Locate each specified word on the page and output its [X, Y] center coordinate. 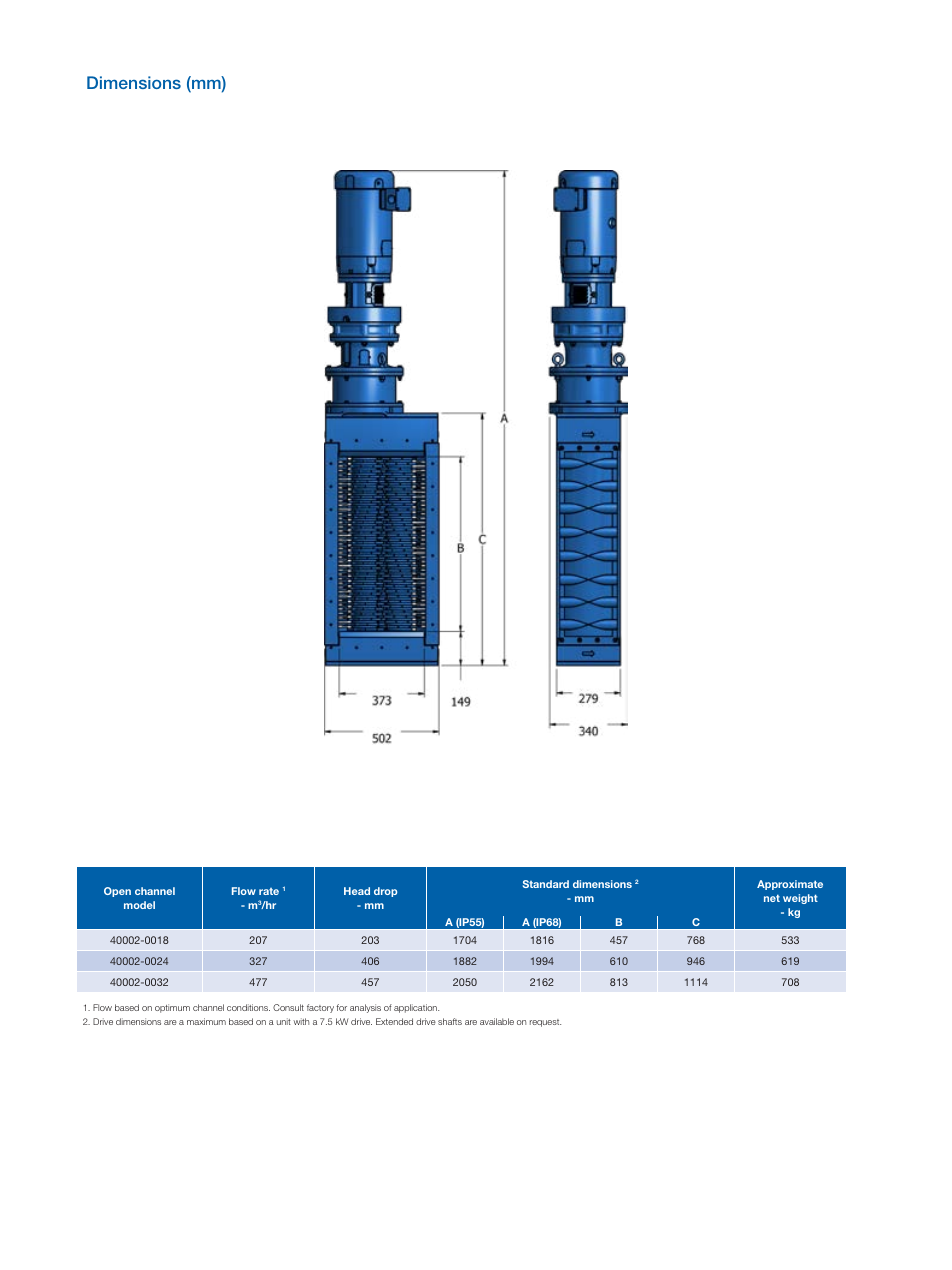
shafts [450, 1021]
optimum [172, 1008]
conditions [248, 1007]
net [772, 898]
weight [800, 899]
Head [357, 891]
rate [269, 891]
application [416, 1008]
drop [385, 892]
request [545, 1023]
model [139, 905]
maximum [206, 1021]
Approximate [790, 885]
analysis [365, 1008]
